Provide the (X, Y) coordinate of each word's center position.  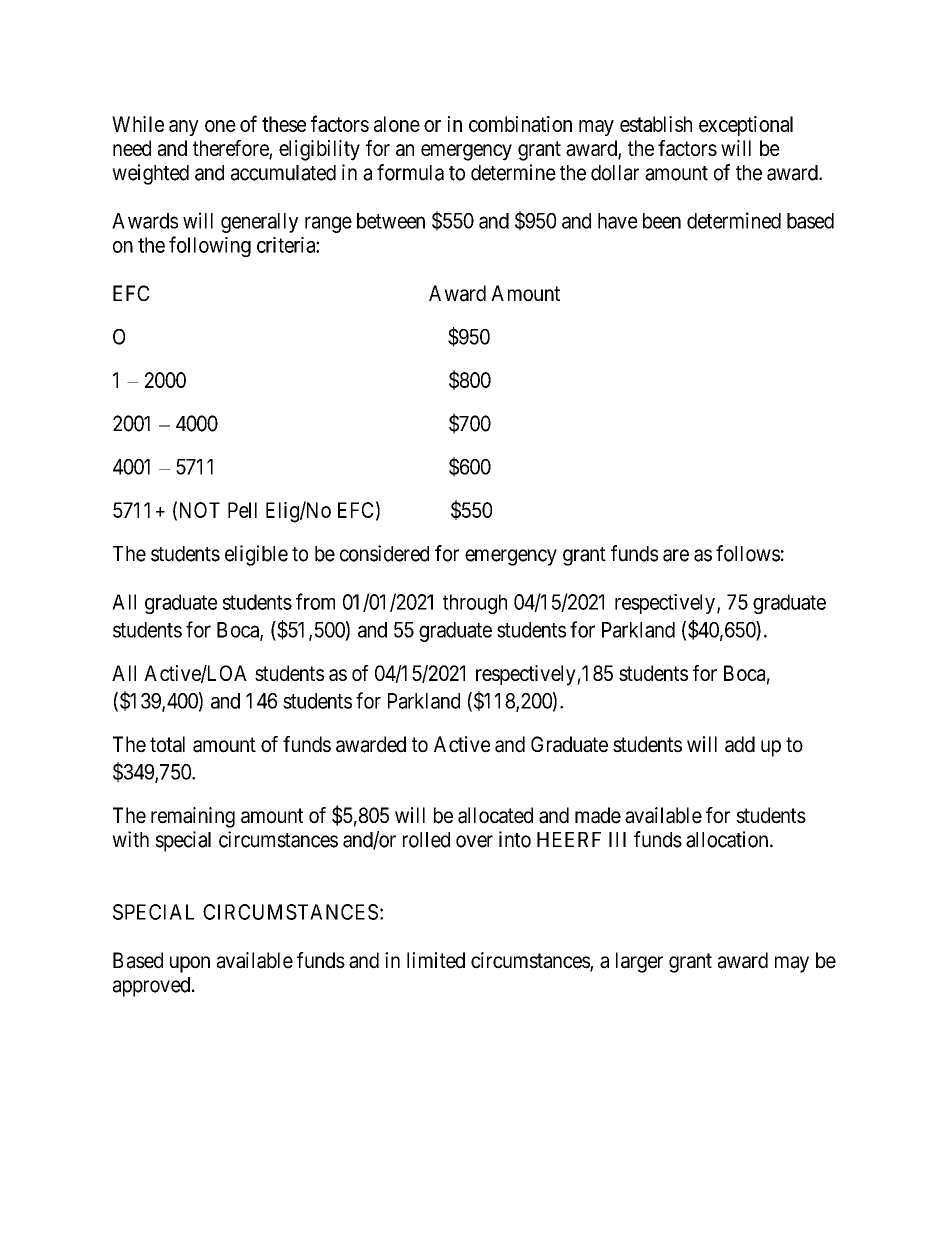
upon (190, 964)
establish (656, 124)
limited (436, 960)
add (740, 744)
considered (384, 553)
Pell (242, 510)
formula (410, 172)
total (167, 744)
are (676, 555)
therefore (231, 148)
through (475, 604)
